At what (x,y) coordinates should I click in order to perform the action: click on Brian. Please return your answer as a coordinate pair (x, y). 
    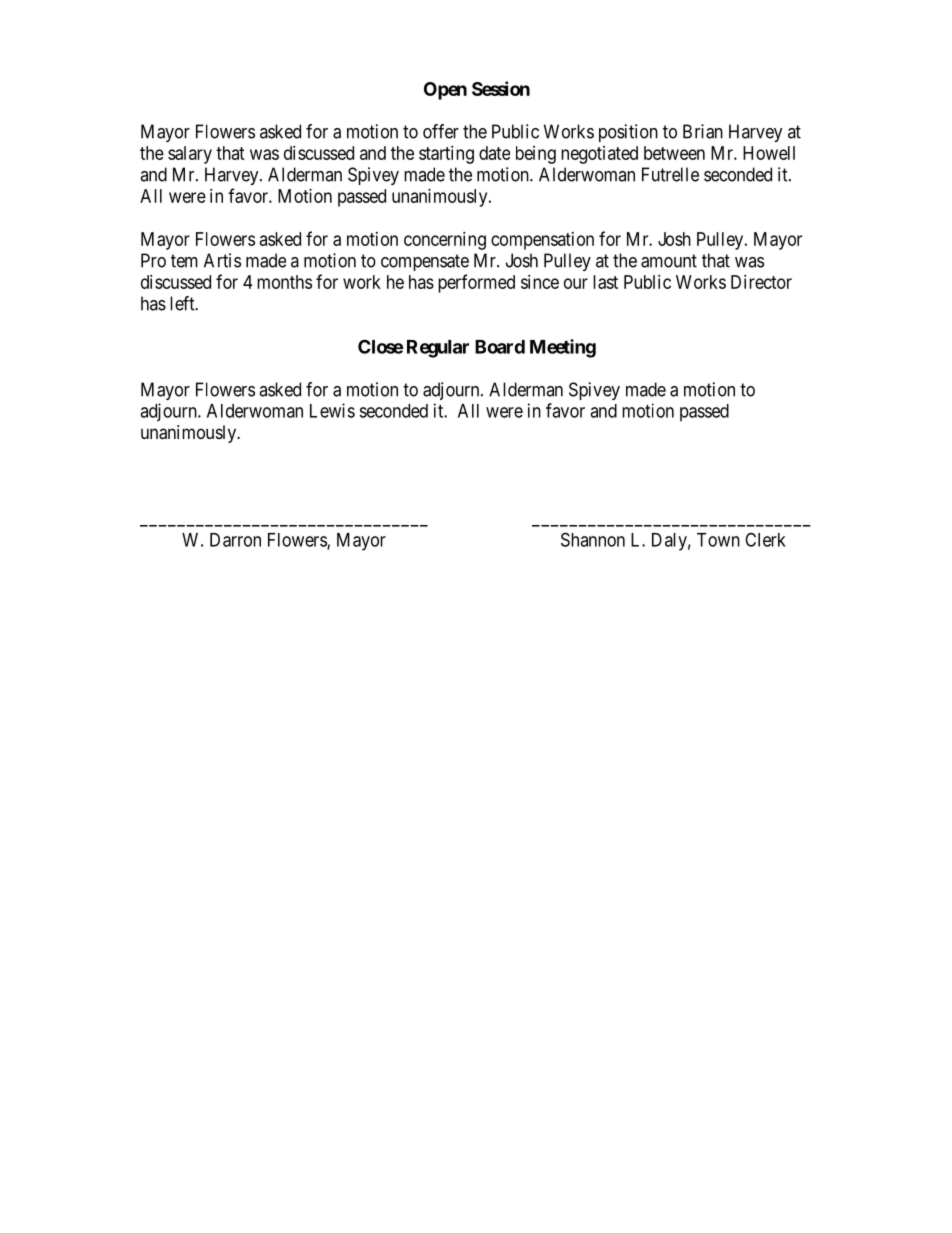
    Looking at the image, I should click on (703, 131).
